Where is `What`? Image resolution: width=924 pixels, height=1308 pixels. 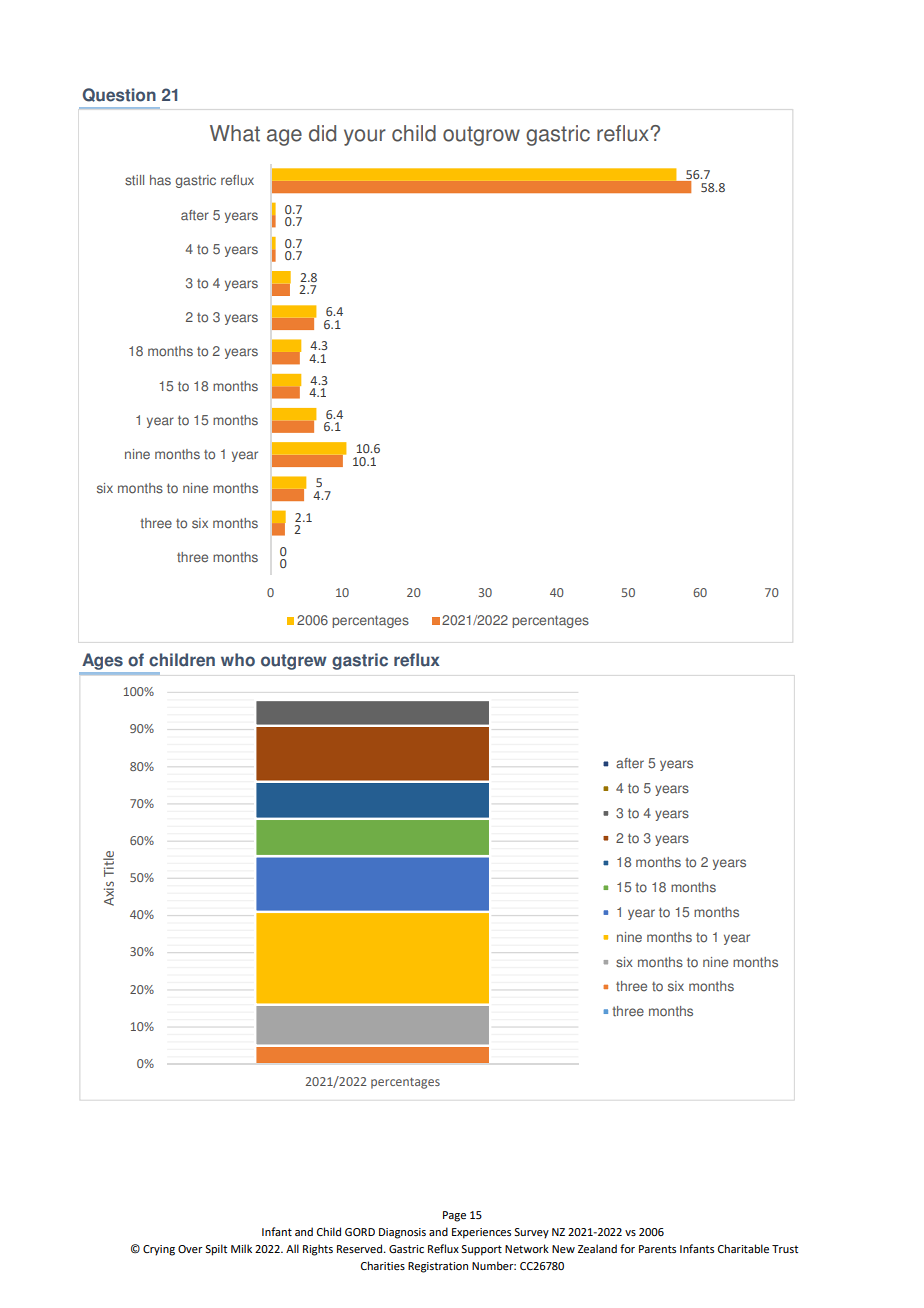
What is located at coordinates (235, 133).
